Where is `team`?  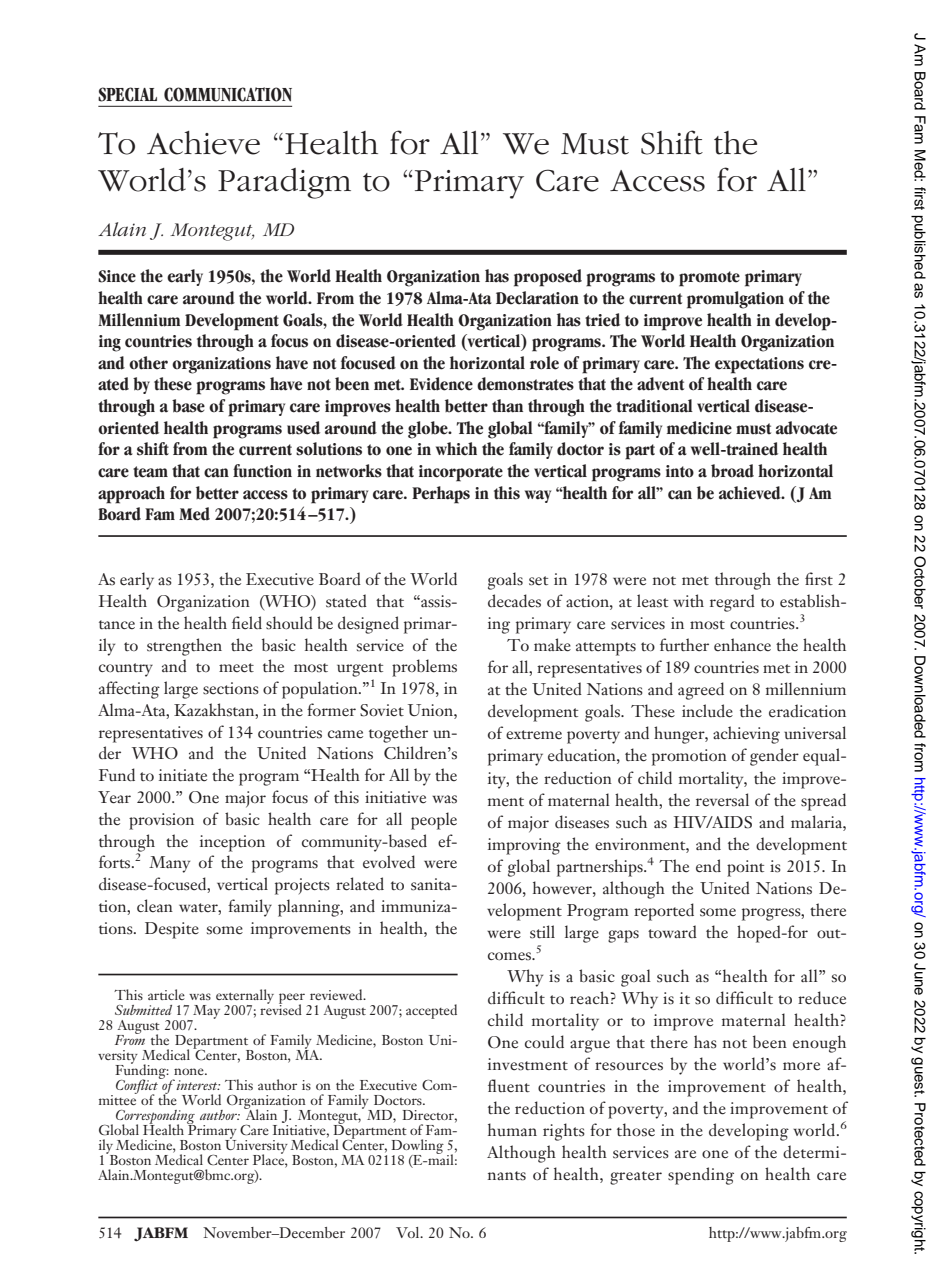 team is located at coordinates (150, 472).
